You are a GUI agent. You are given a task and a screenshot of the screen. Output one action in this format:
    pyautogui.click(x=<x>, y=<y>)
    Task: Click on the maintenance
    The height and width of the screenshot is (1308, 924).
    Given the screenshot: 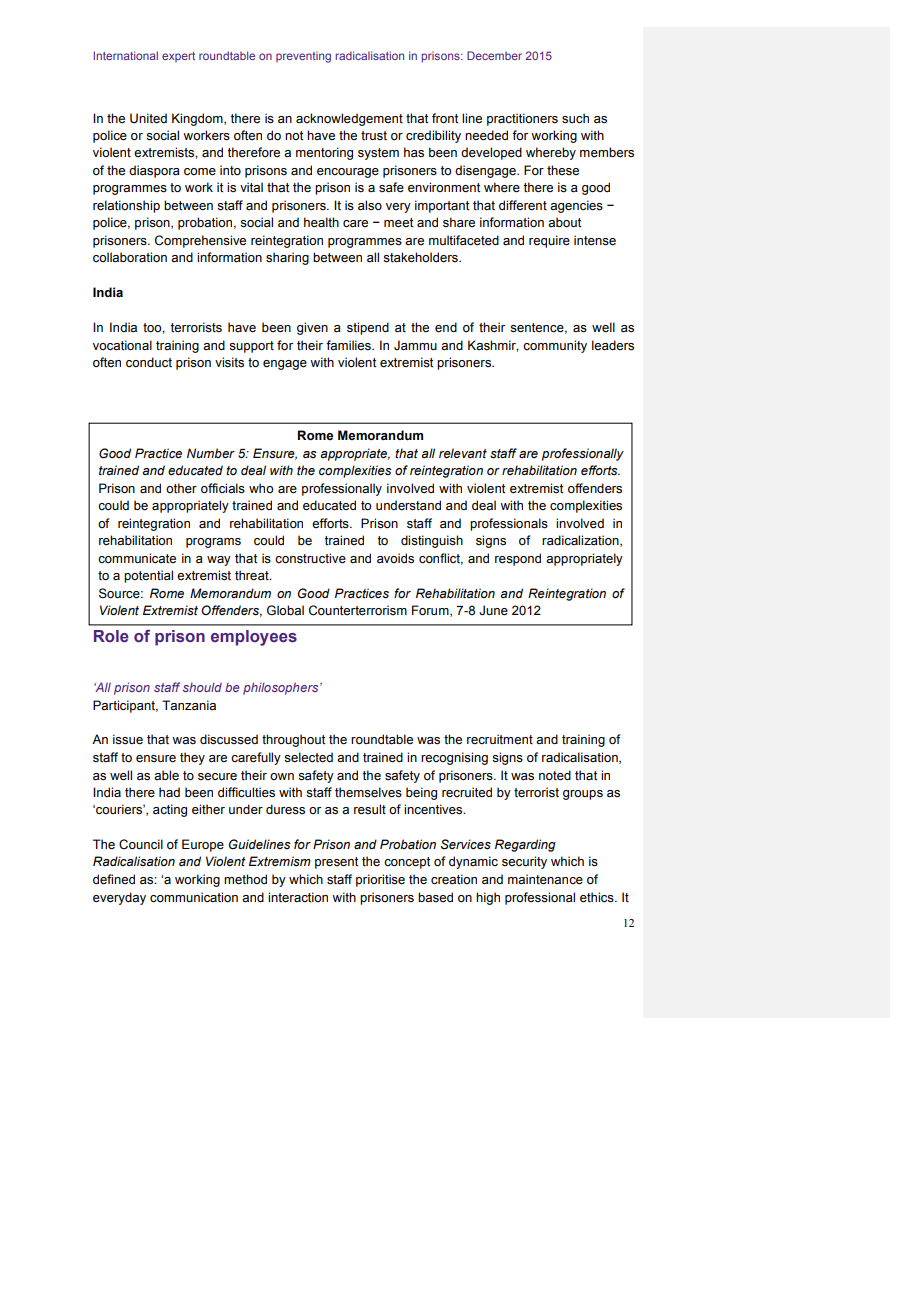 What is the action you would take?
    pyautogui.click(x=545, y=879)
